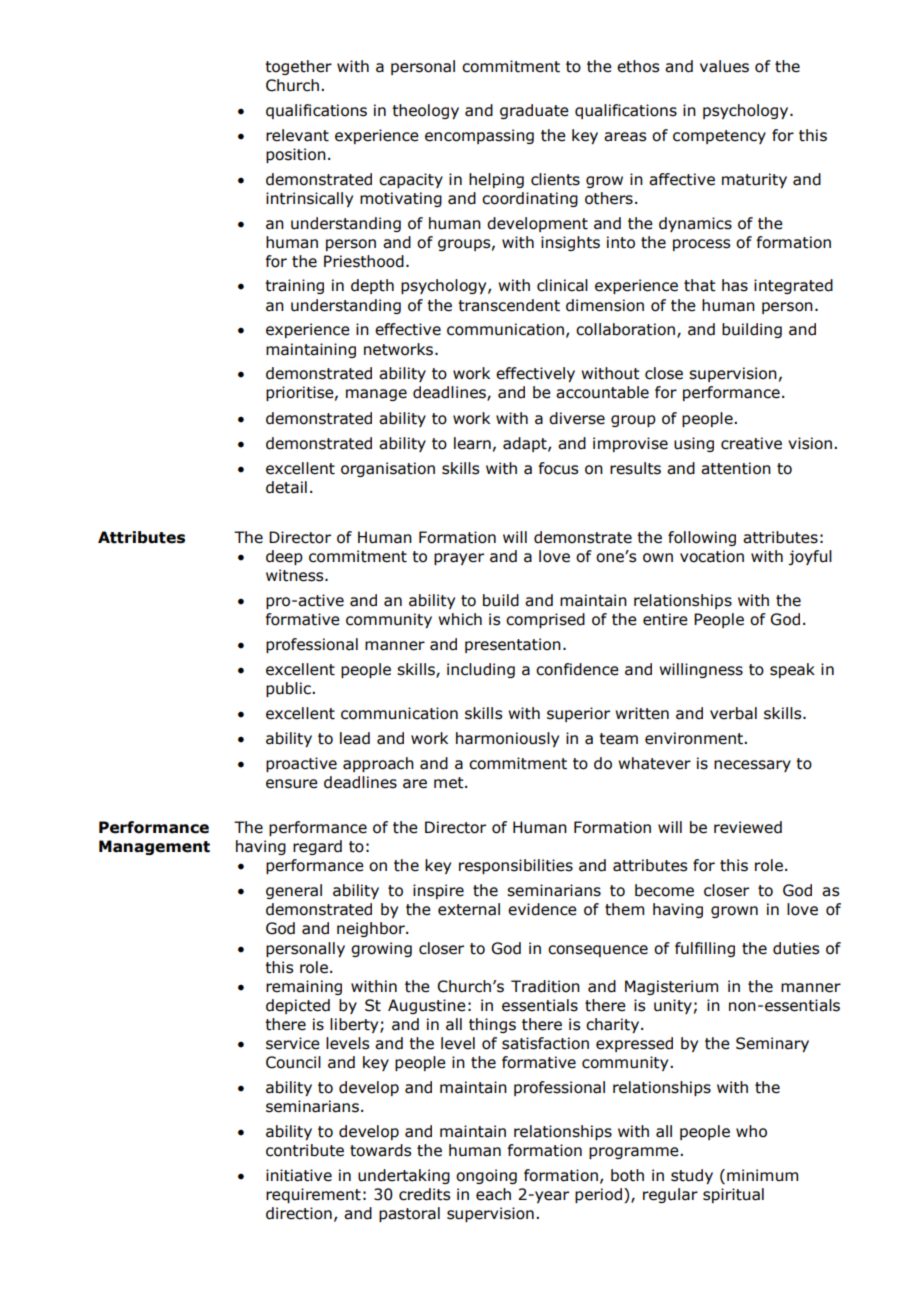 The height and width of the screenshot is (1308, 924). What do you see at coordinates (545, 620) in the screenshot?
I see `comprised` at bounding box center [545, 620].
